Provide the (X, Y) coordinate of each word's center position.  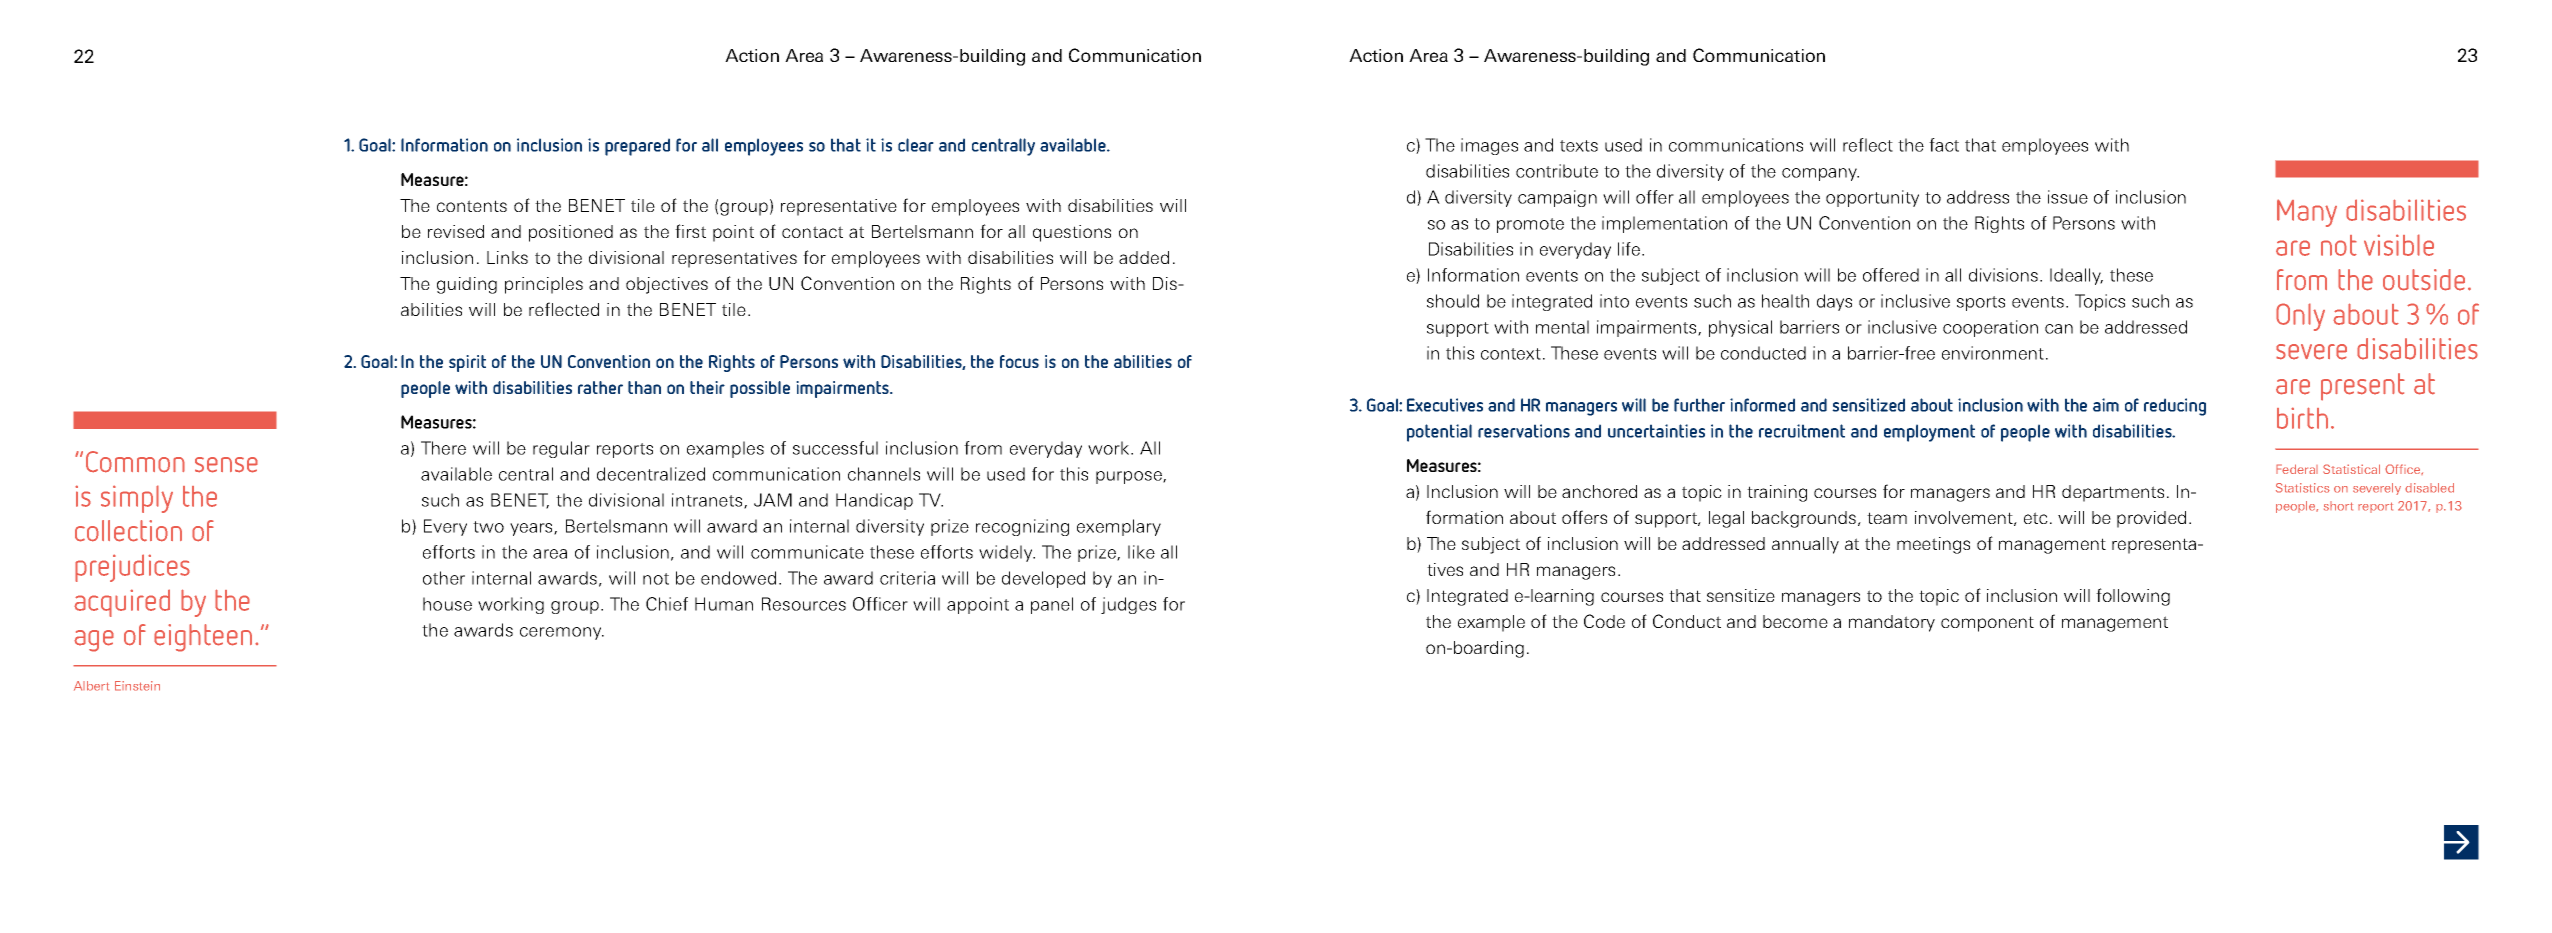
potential (1439, 433)
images (1489, 146)
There (443, 448)
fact (1944, 145)
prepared (637, 147)
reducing (2175, 407)
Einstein (137, 686)
